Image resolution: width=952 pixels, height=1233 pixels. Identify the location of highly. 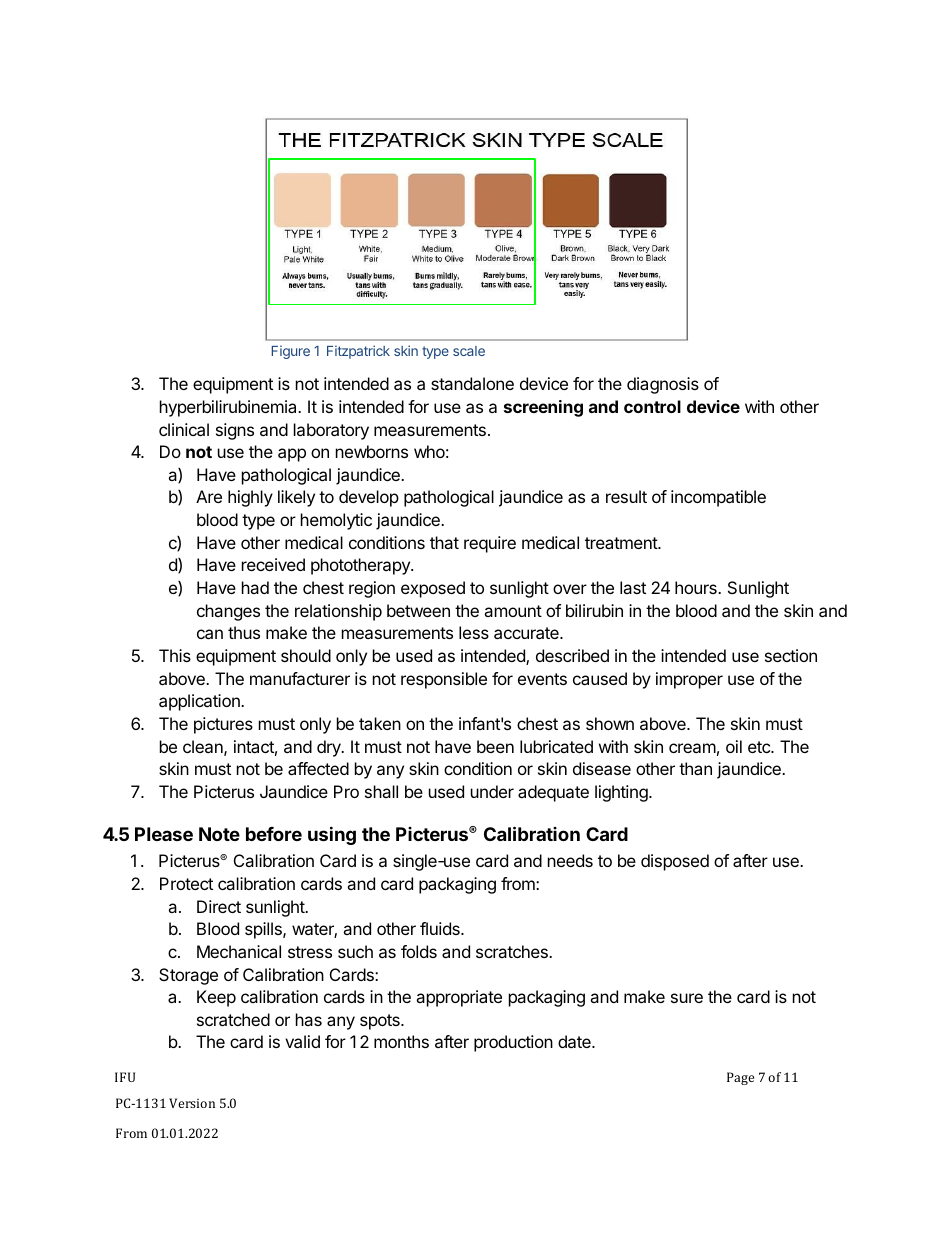
(250, 498).
